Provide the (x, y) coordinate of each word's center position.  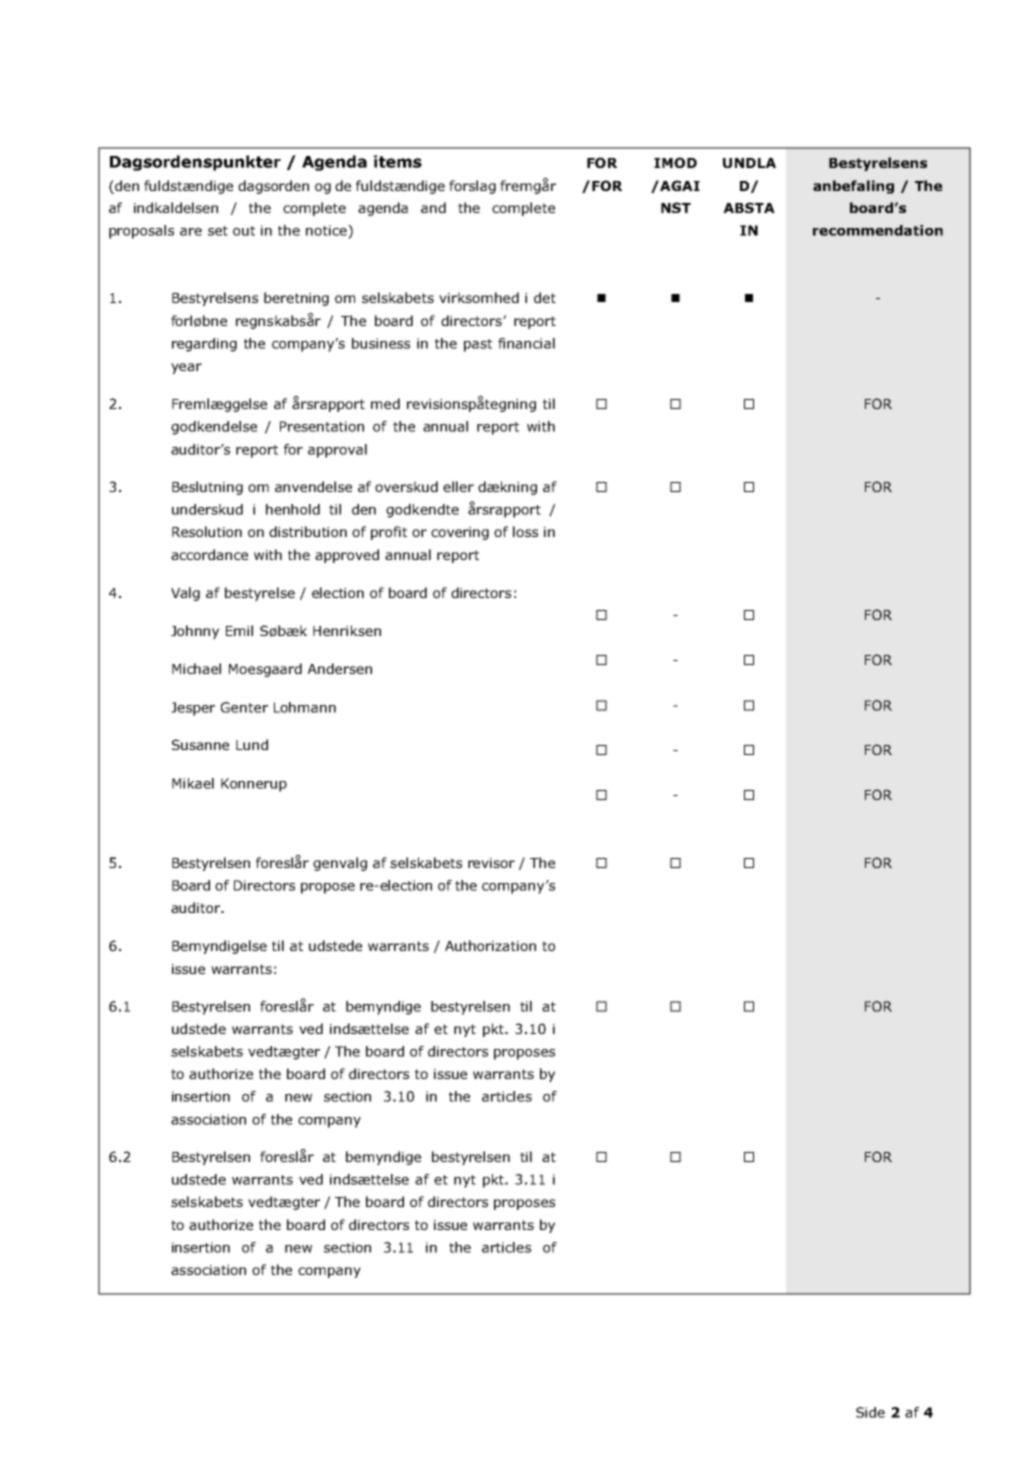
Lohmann (305, 707)
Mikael (193, 783)
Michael (196, 668)
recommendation (878, 230)
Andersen (340, 668)
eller (458, 486)
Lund (252, 744)
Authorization (490, 945)
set (218, 231)
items (398, 161)
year (186, 368)
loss (525, 531)
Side (870, 1412)
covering (460, 533)
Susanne (200, 744)
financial (526, 343)
